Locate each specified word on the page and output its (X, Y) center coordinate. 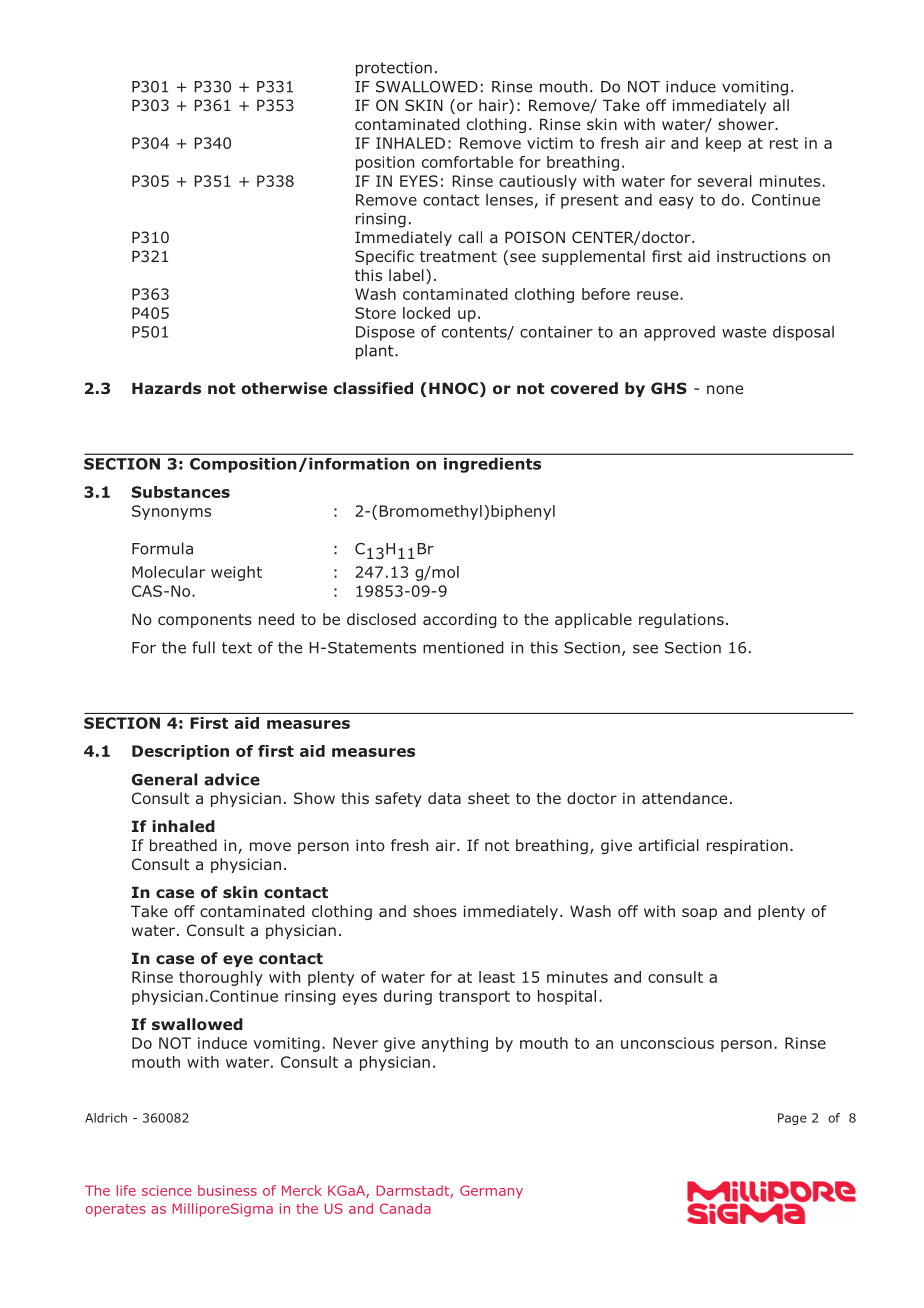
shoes (435, 911)
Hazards (166, 388)
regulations (681, 620)
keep (723, 144)
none (725, 389)
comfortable (467, 162)
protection (394, 69)
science (167, 1190)
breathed (183, 845)
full (203, 647)
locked (426, 313)
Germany (491, 1192)
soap (699, 914)
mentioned (463, 647)
